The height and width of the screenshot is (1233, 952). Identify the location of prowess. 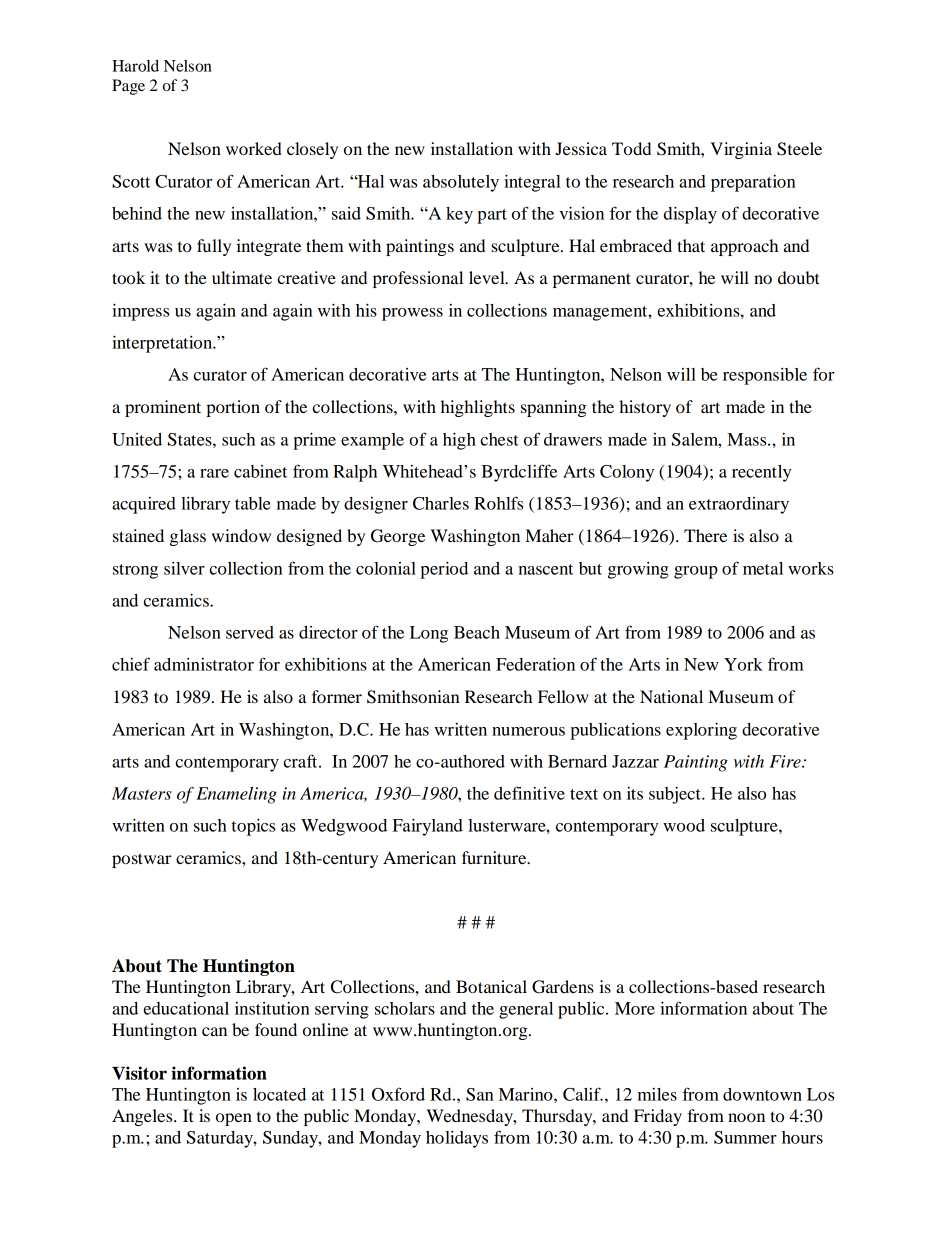
(412, 314).
